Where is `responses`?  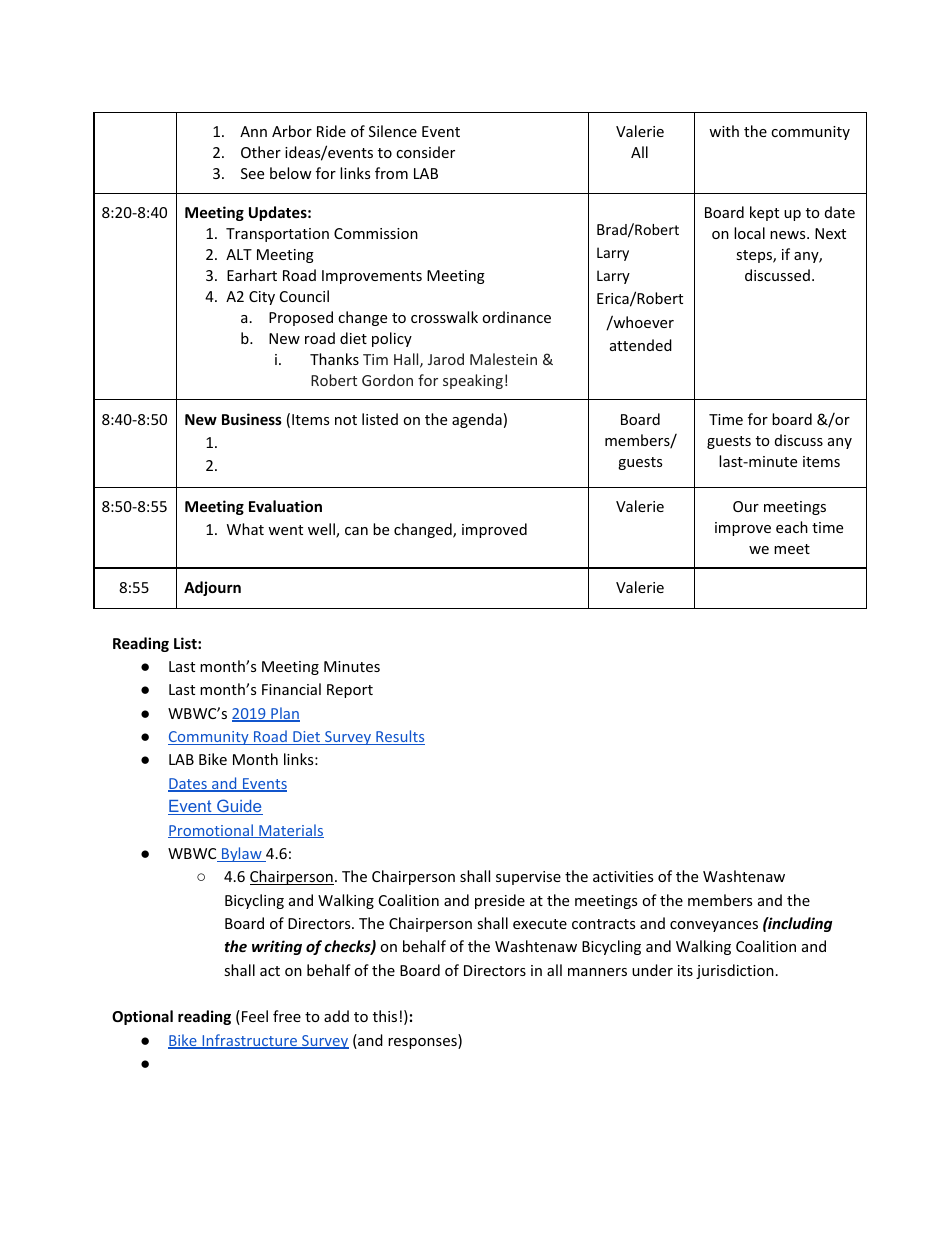 responses is located at coordinates (423, 1043).
